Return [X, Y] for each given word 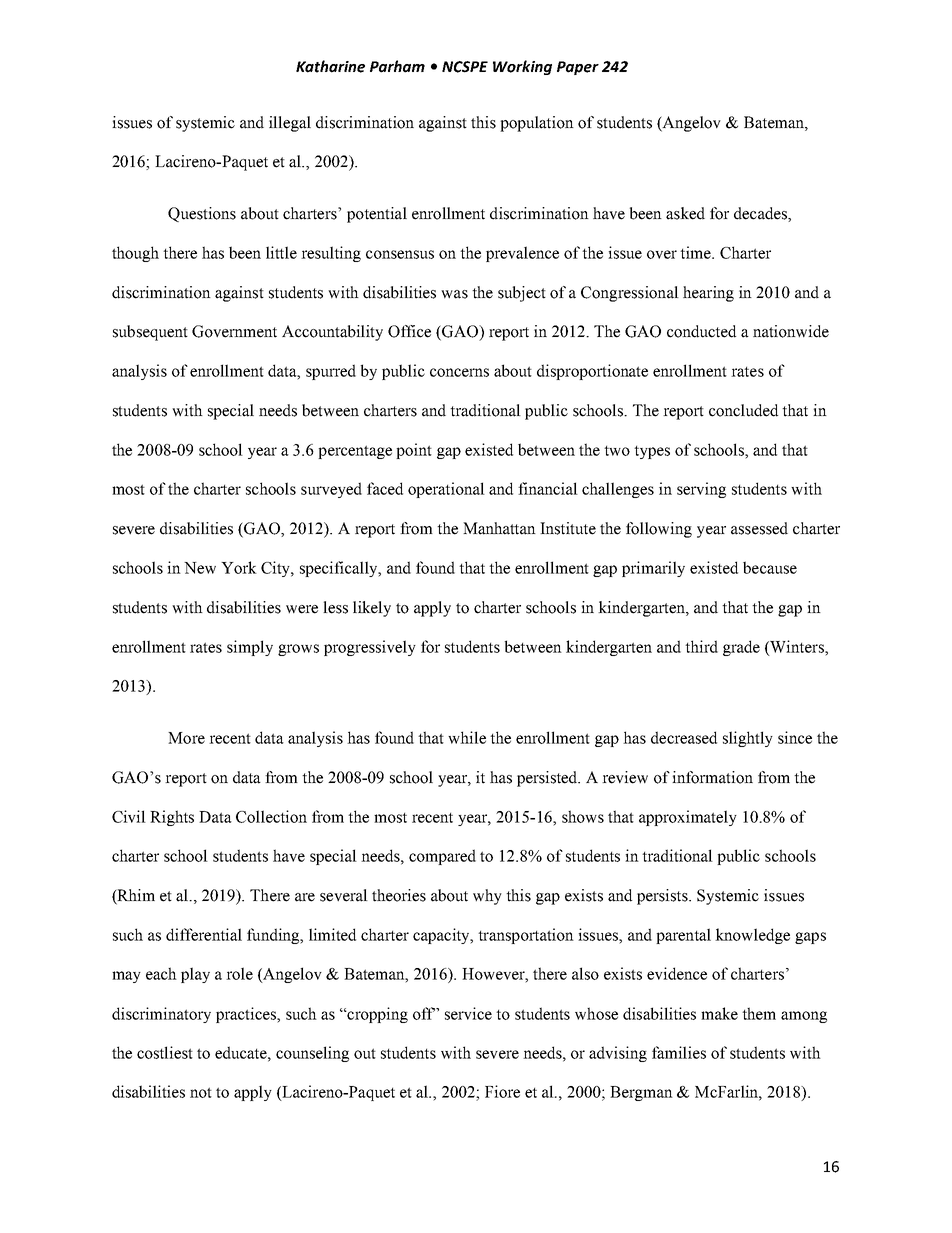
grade [741, 648]
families [679, 1052]
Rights [172, 818]
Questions [202, 214]
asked [685, 213]
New [200, 568]
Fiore [502, 1091]
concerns [459, 372]
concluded [743, 410]
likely [372, 609]
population [537, 124]
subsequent [150, 333]
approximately [688, 818]
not [201, 1092]
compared [442, 857]
